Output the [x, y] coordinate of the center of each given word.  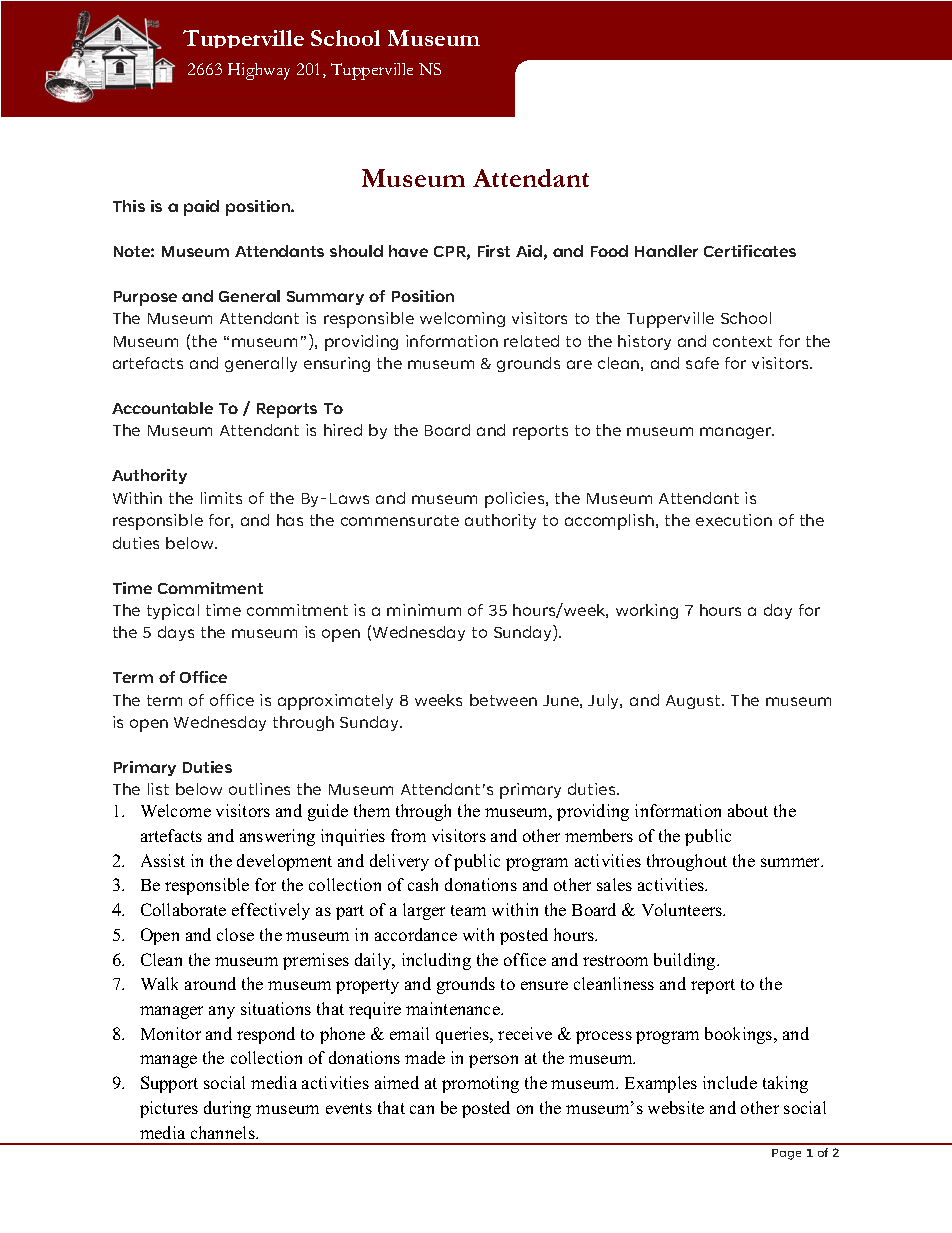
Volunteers [683, 909]
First [494, 251]
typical [173, 612]
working [647, 611]
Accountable [162, 408]
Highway [259, 71]
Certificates [750, 251]
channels [224, 1132]
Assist [163, 860]
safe [702, 363]
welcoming [462, 319]
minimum [424, 610]
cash [423, 884]
